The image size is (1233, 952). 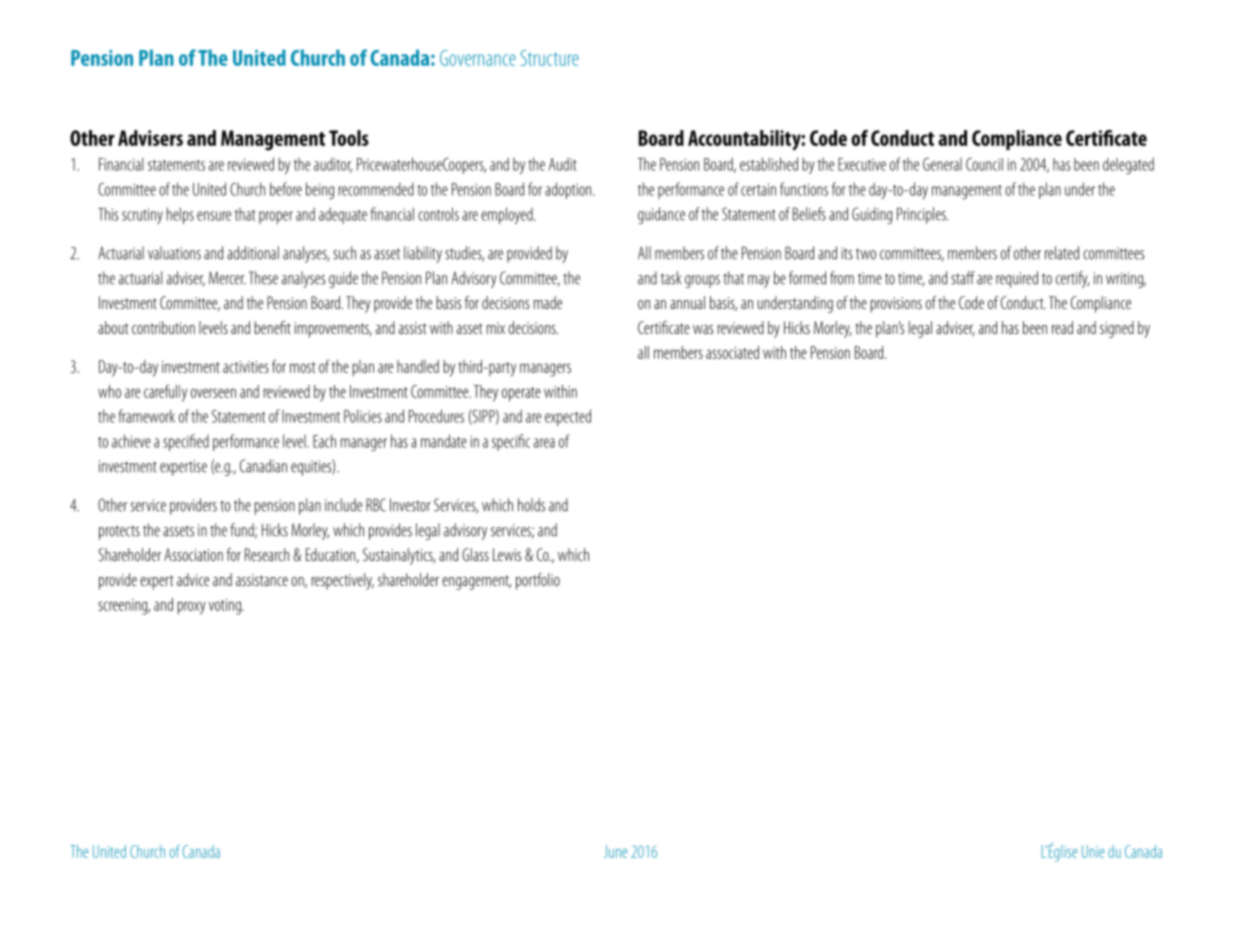 I want to click on Lewis, so click(x=507, y=554).
